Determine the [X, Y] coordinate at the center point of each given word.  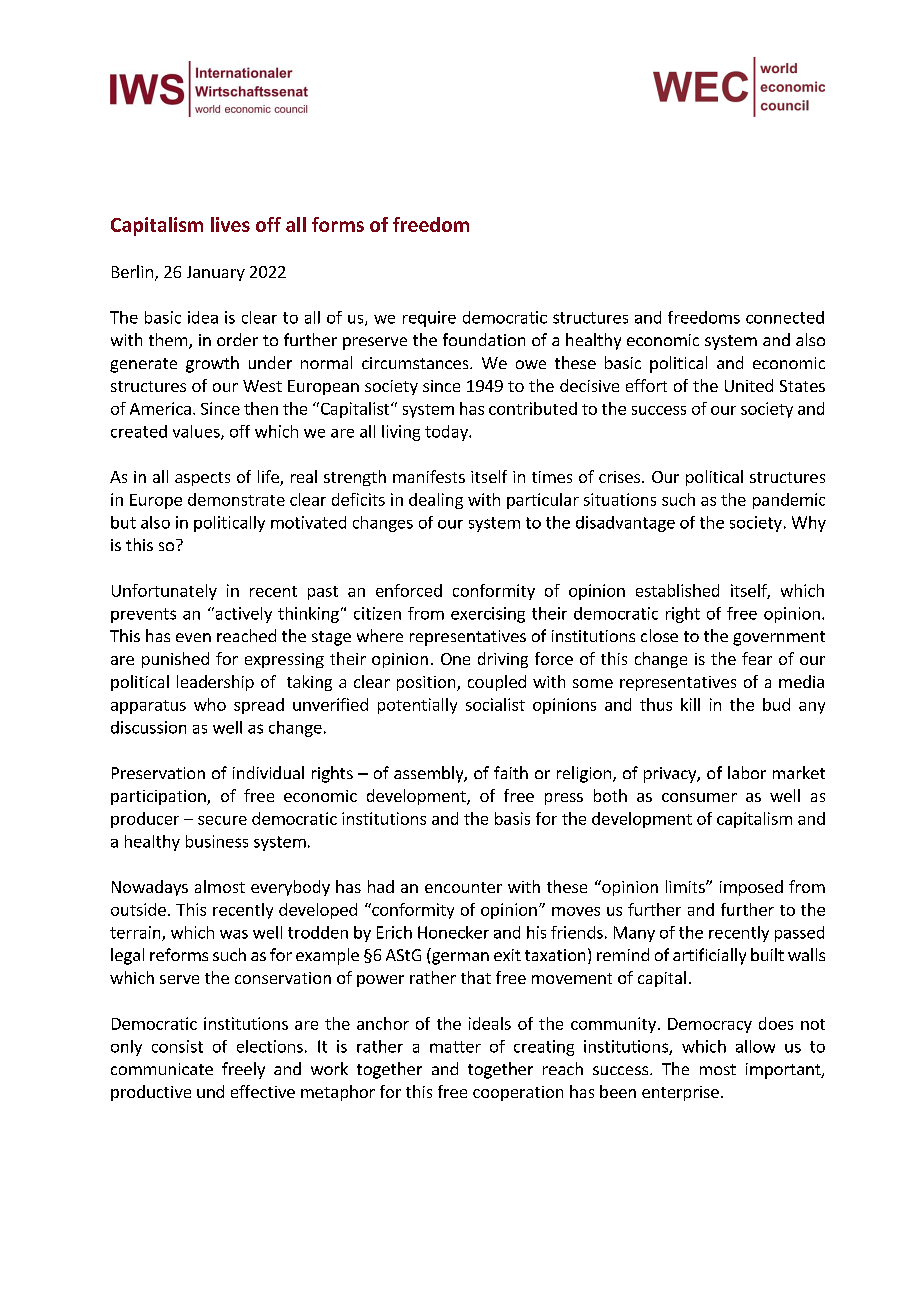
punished [175, 660]
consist [177, 1046]
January [216, 273]
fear [757, 658]
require [429, 319]
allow [755, 1046]
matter [455, 1047]
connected [785, 317]
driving [503, 660]
